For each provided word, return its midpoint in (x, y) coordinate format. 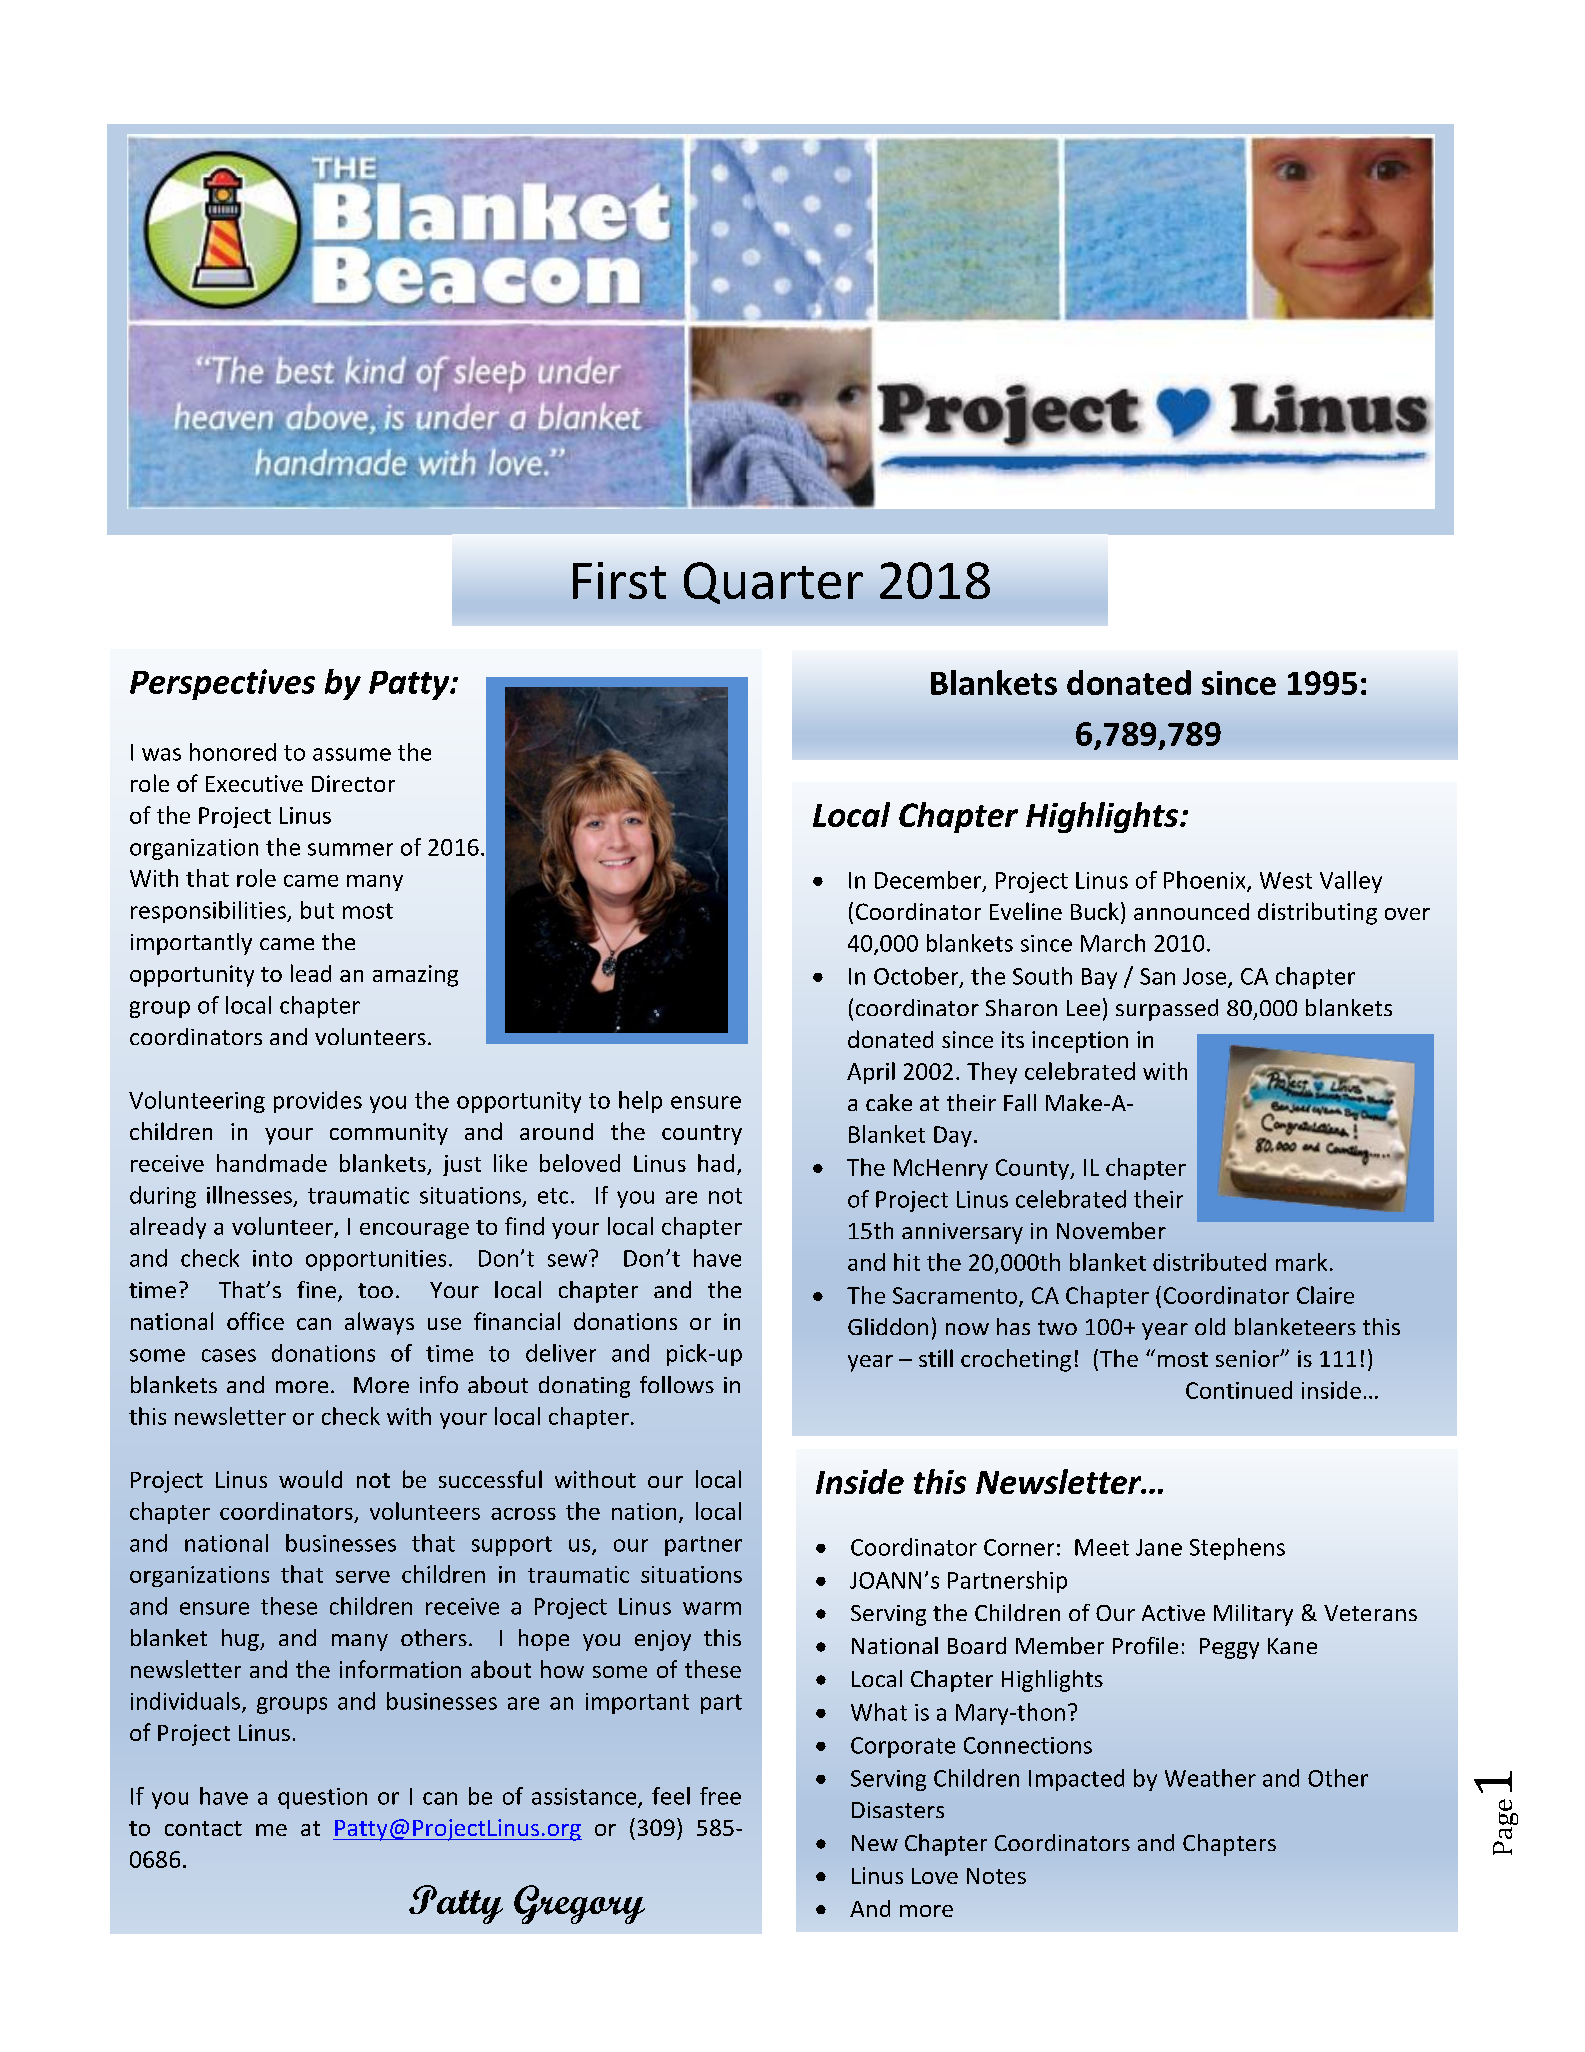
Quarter (773, 583)
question (322, 1798)
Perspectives (222, 684)
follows (677, 1384)
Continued (1239, 1390)
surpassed (1167, 1010)
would (310, 1479)
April (871, 1073)
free (720, 1796)
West (1286, 880)
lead (311, 973)
